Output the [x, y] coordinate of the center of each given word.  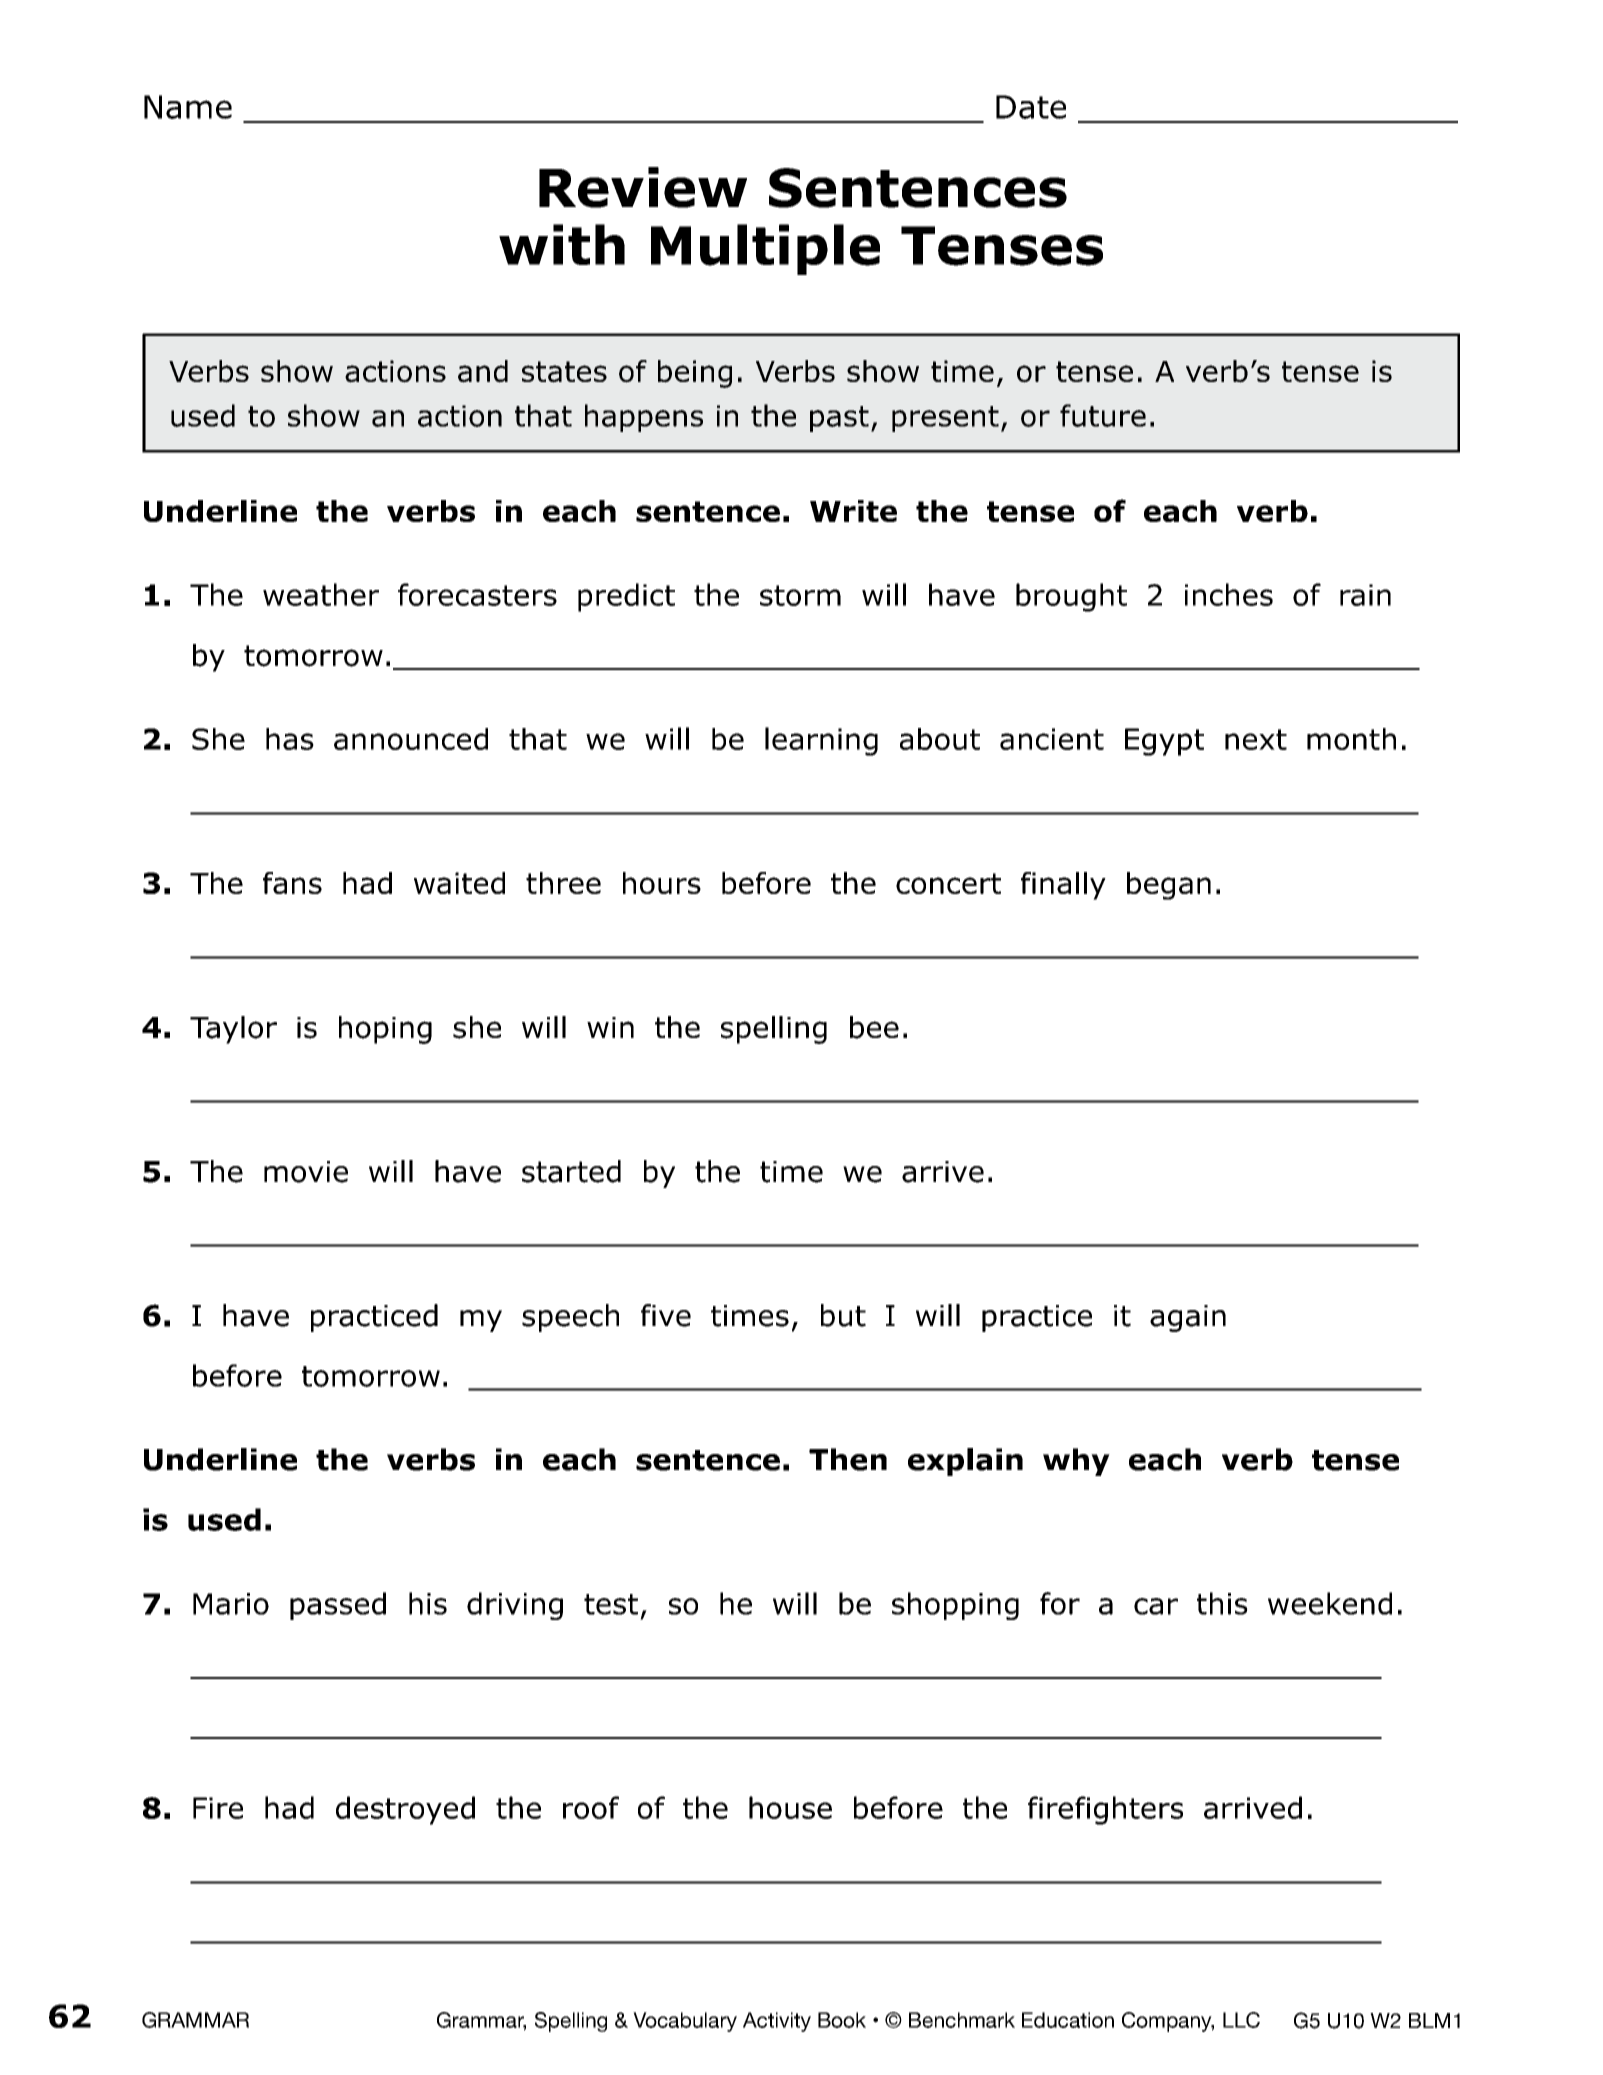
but [843, 1315]
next [1256, 739]
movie [306, 1172]
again [1188, 1318]
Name [188, 107]
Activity [777, 2022]
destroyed [405, 1810]
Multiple [765, 249]
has [290, 739]
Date [1031, 107]
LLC [1241, 2020]
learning [821, 741]
